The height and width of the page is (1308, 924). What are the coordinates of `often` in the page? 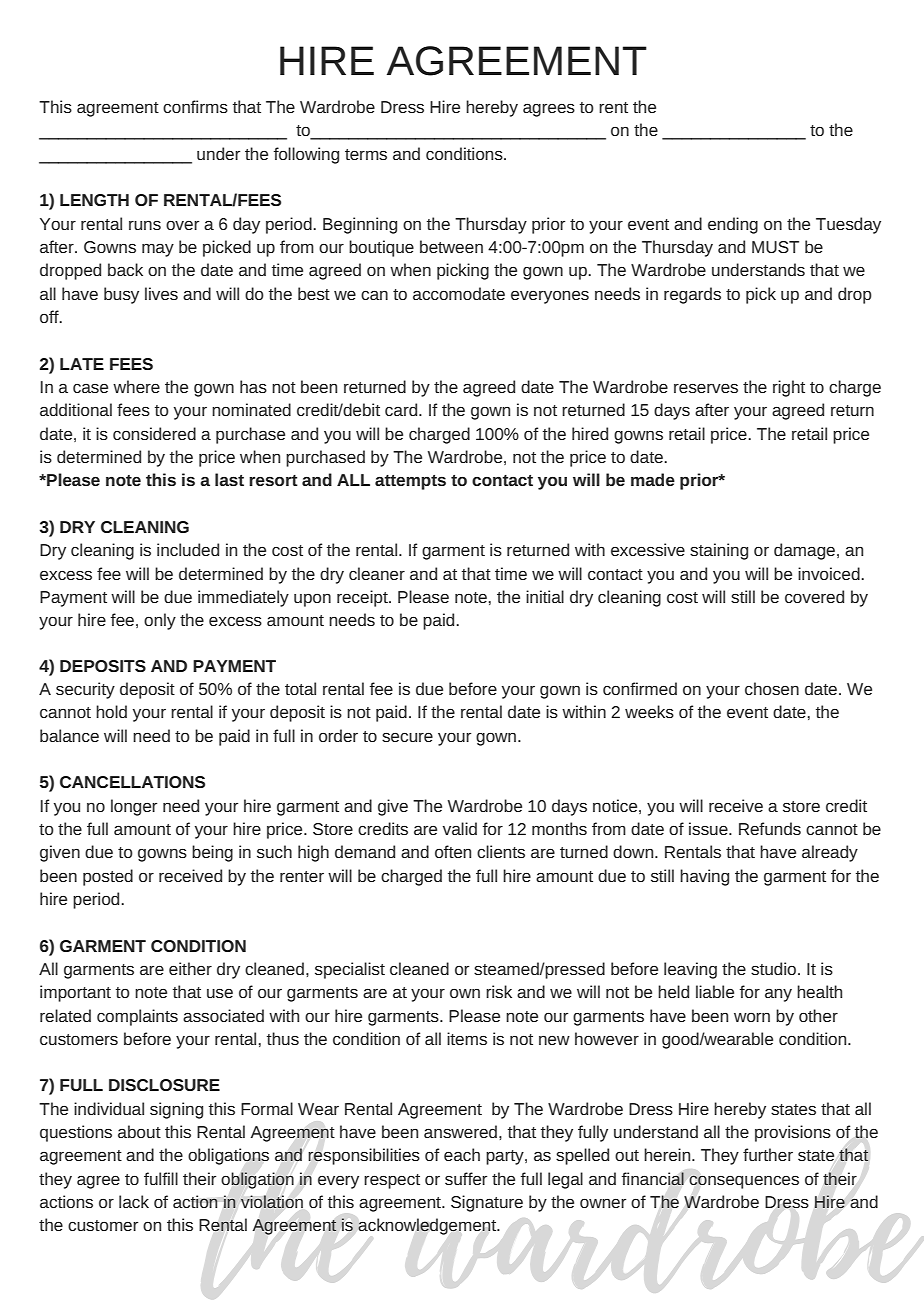 It's located at (453, 851).
